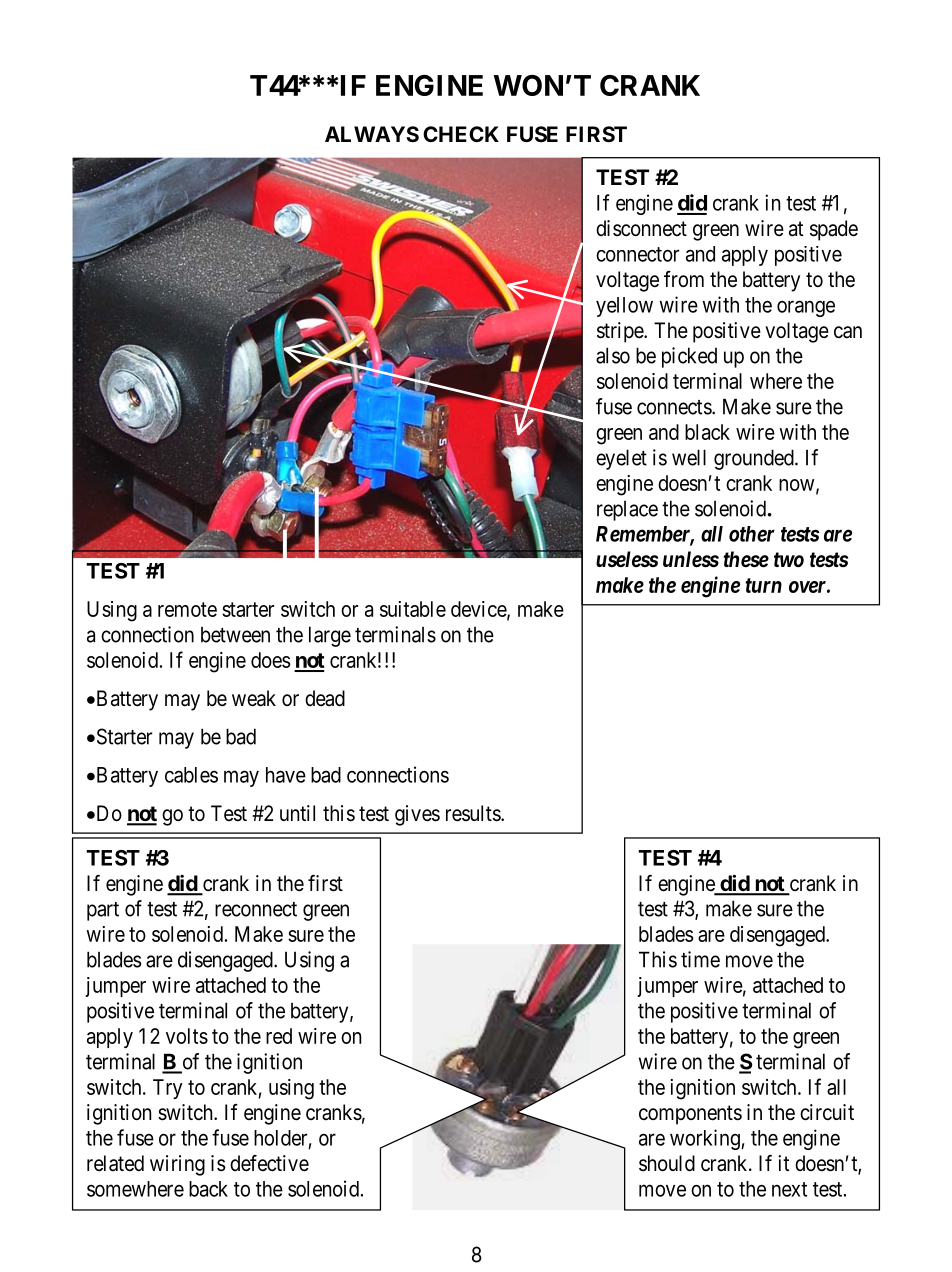 The image size is (952, 1272). What do you see at coordinates (764, 585) in the document?
I see `turn` at bounding box center [764, 585].
